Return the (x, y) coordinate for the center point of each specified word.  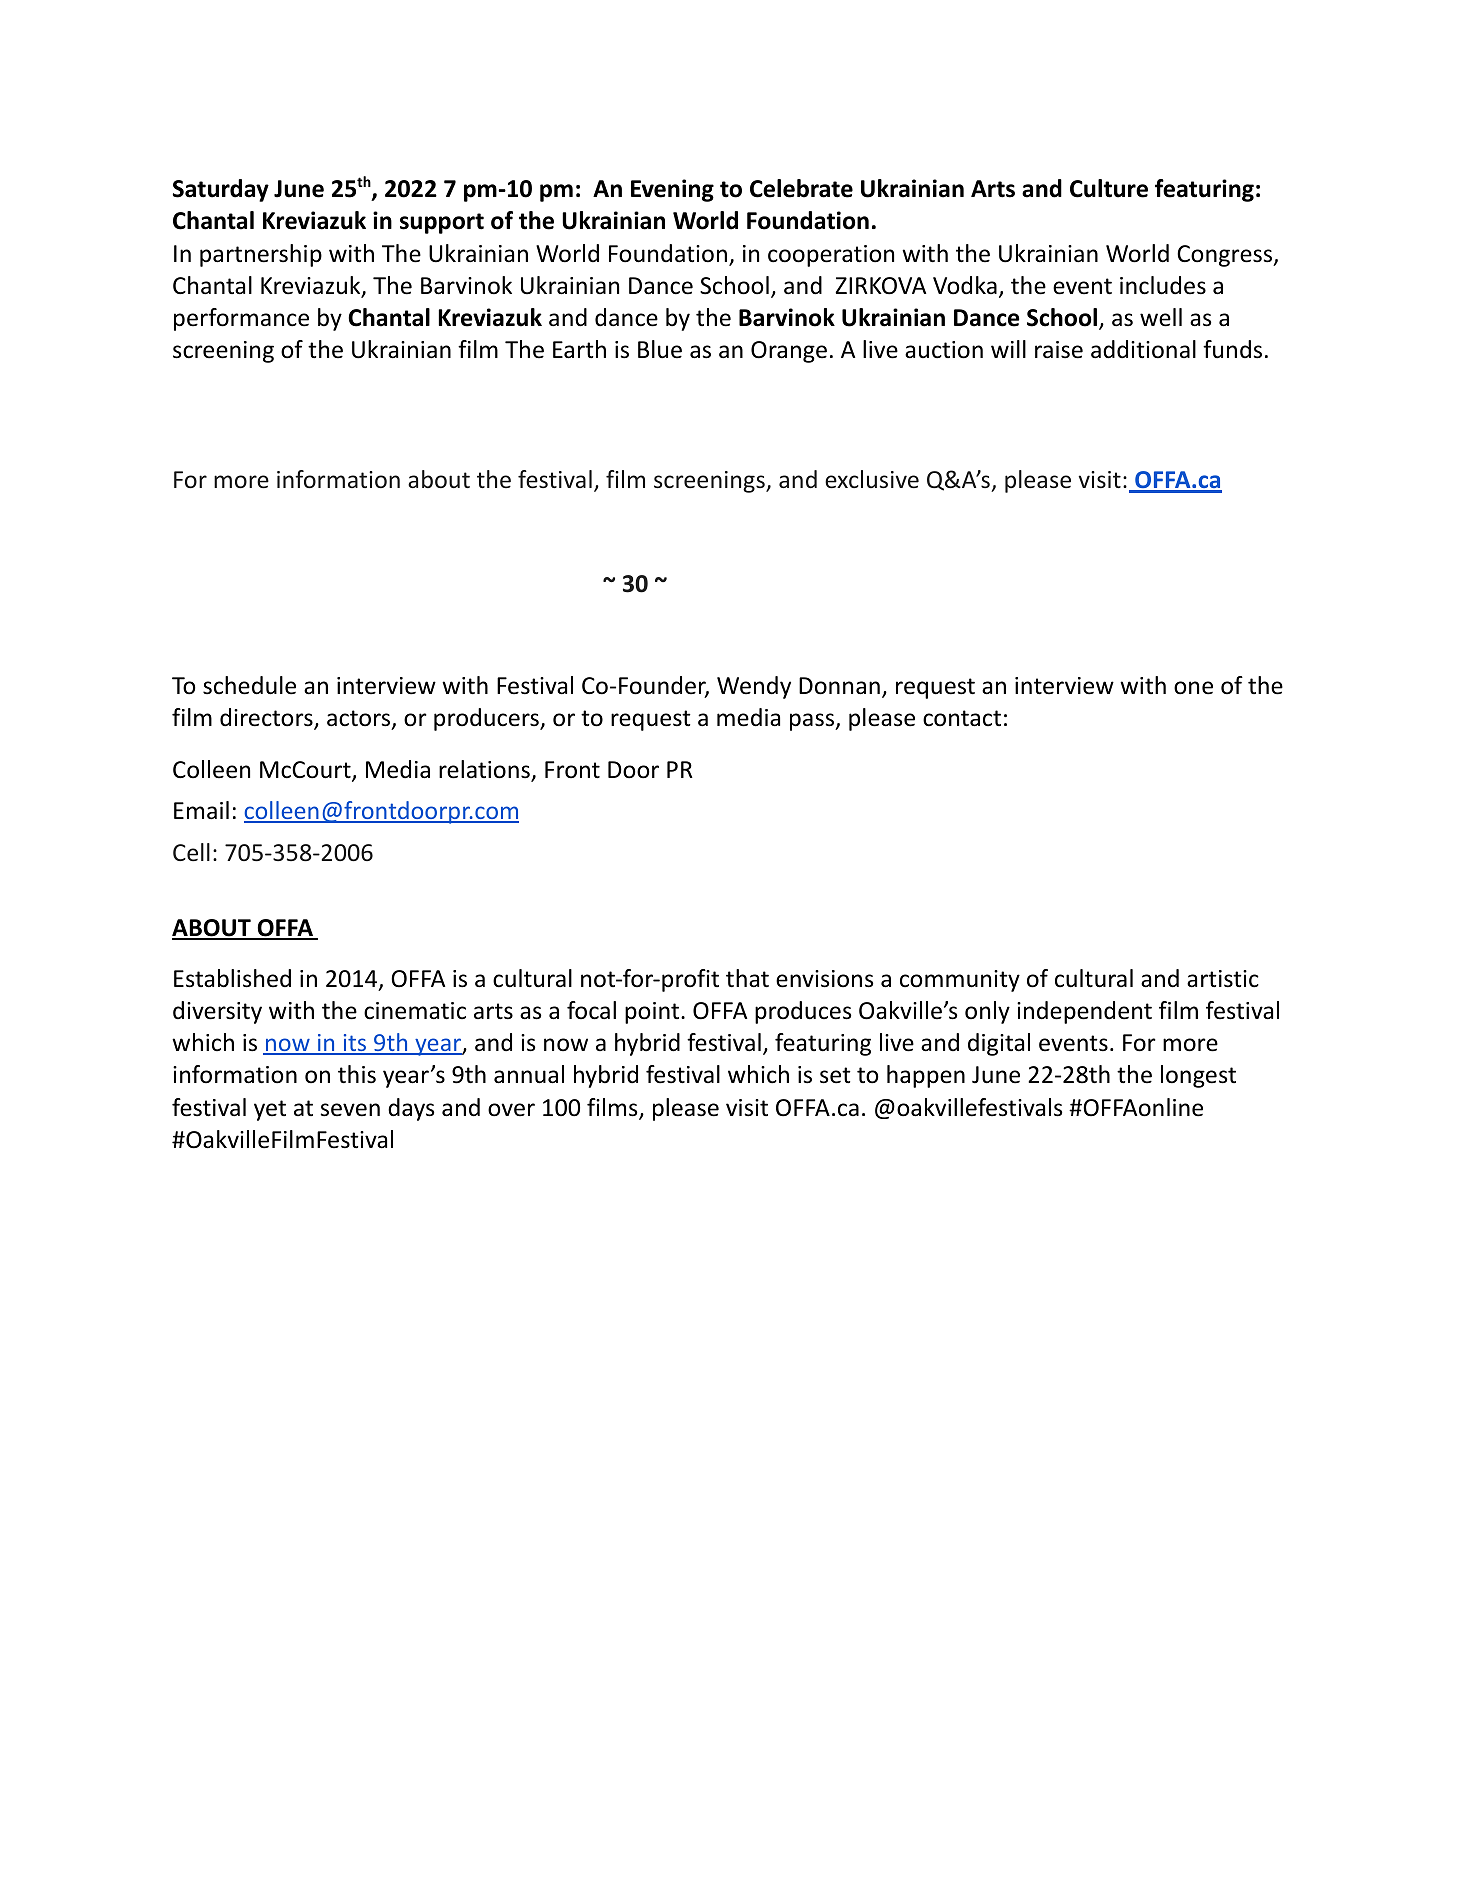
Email (201, 810)
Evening (672, 190)
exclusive (872, 479)
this (357, 1074)
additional (1143, 349)
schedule (249, 685)
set (835, 1075)
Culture (1109, 188)
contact (962, 718)
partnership (261, 255)
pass (813, 722)
